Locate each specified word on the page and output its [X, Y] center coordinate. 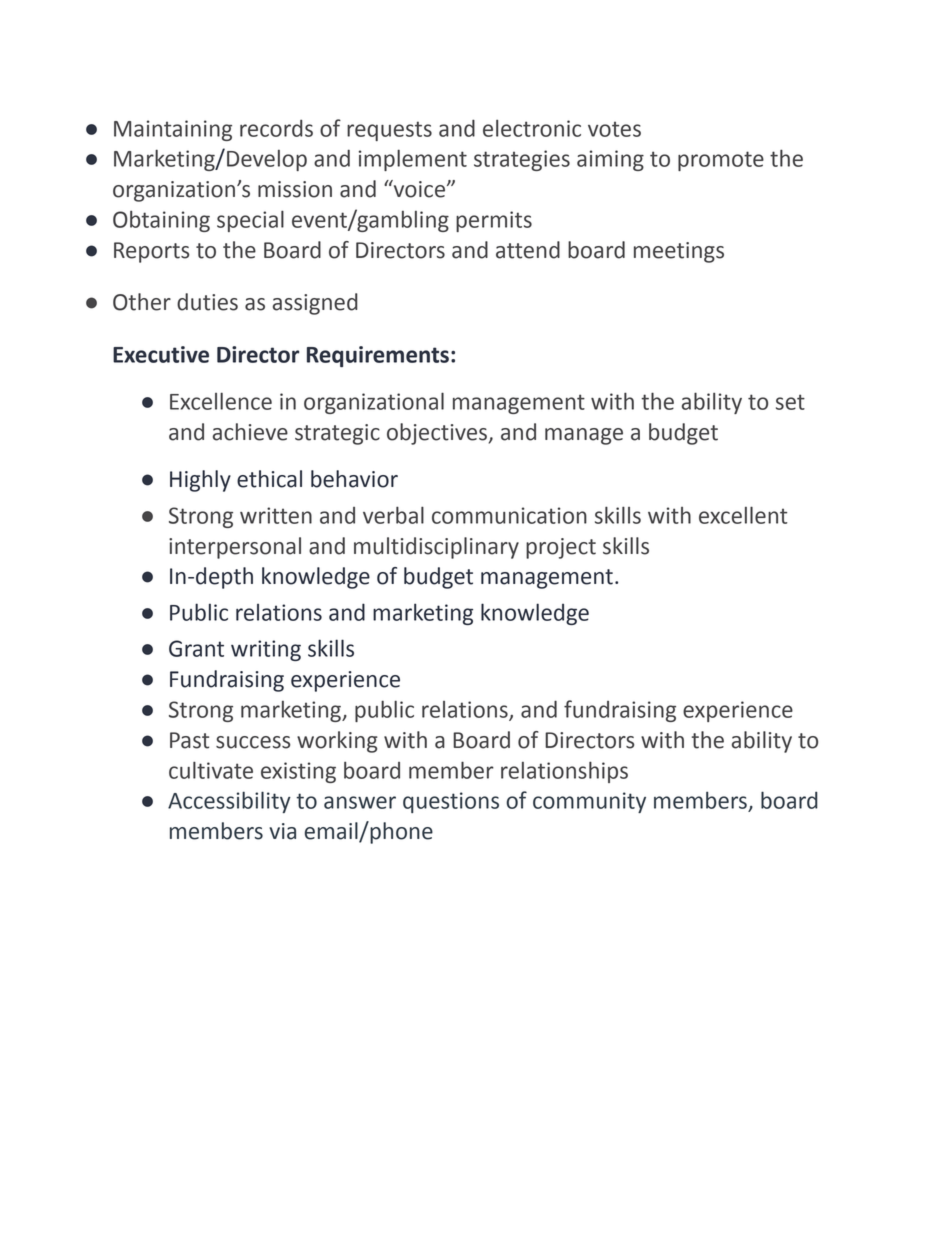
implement [413, 160]
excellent [743, 515]
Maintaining [173, 130]
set [790, 402]
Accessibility [229, 802]
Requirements [378, 356]
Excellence [221, 401]
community [589, 802]
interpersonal [235, 548]
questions [451, 802]
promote [721, 161]
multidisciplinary [436, 548]
